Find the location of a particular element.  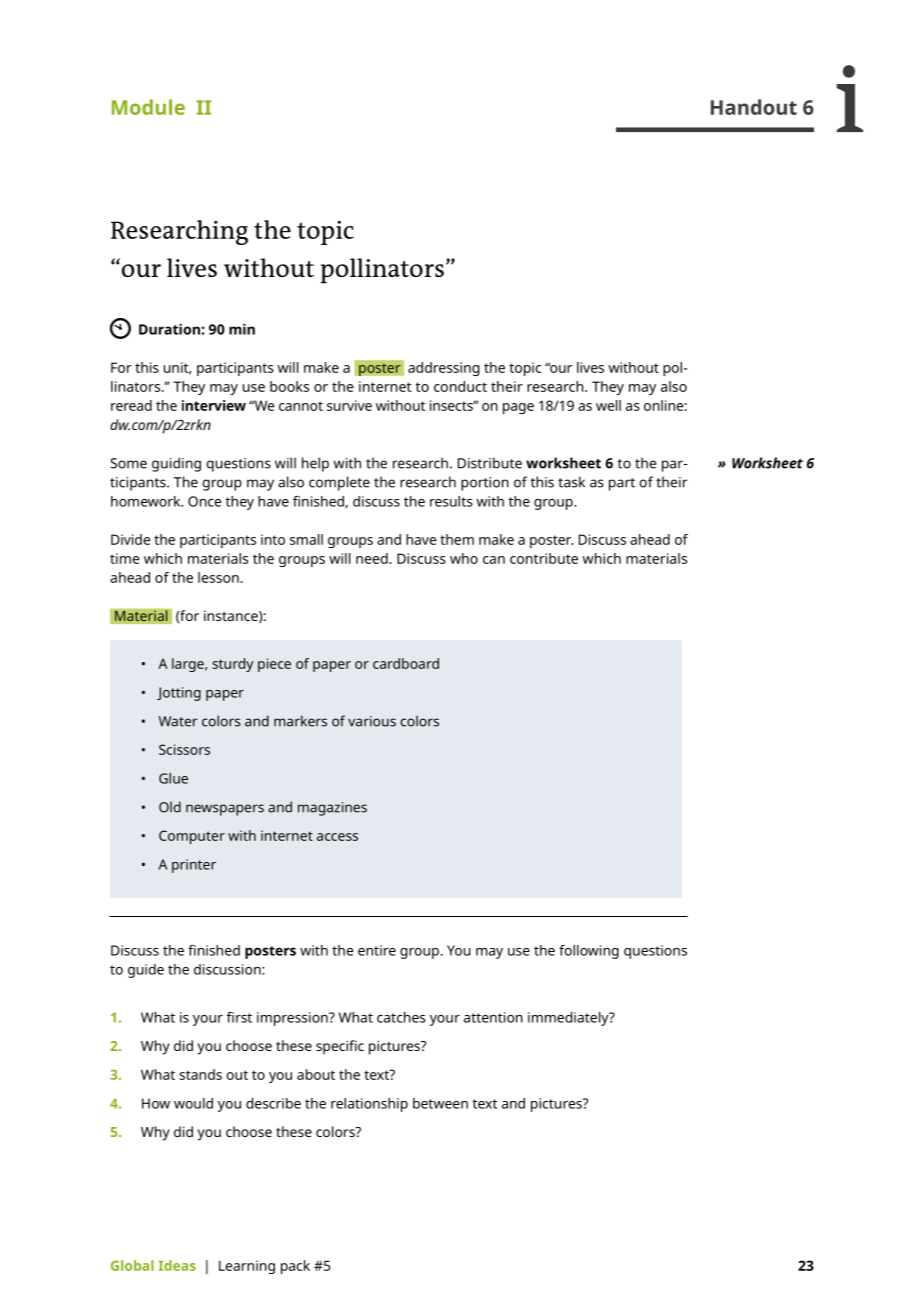

task is located at coordinates (571, 482).
